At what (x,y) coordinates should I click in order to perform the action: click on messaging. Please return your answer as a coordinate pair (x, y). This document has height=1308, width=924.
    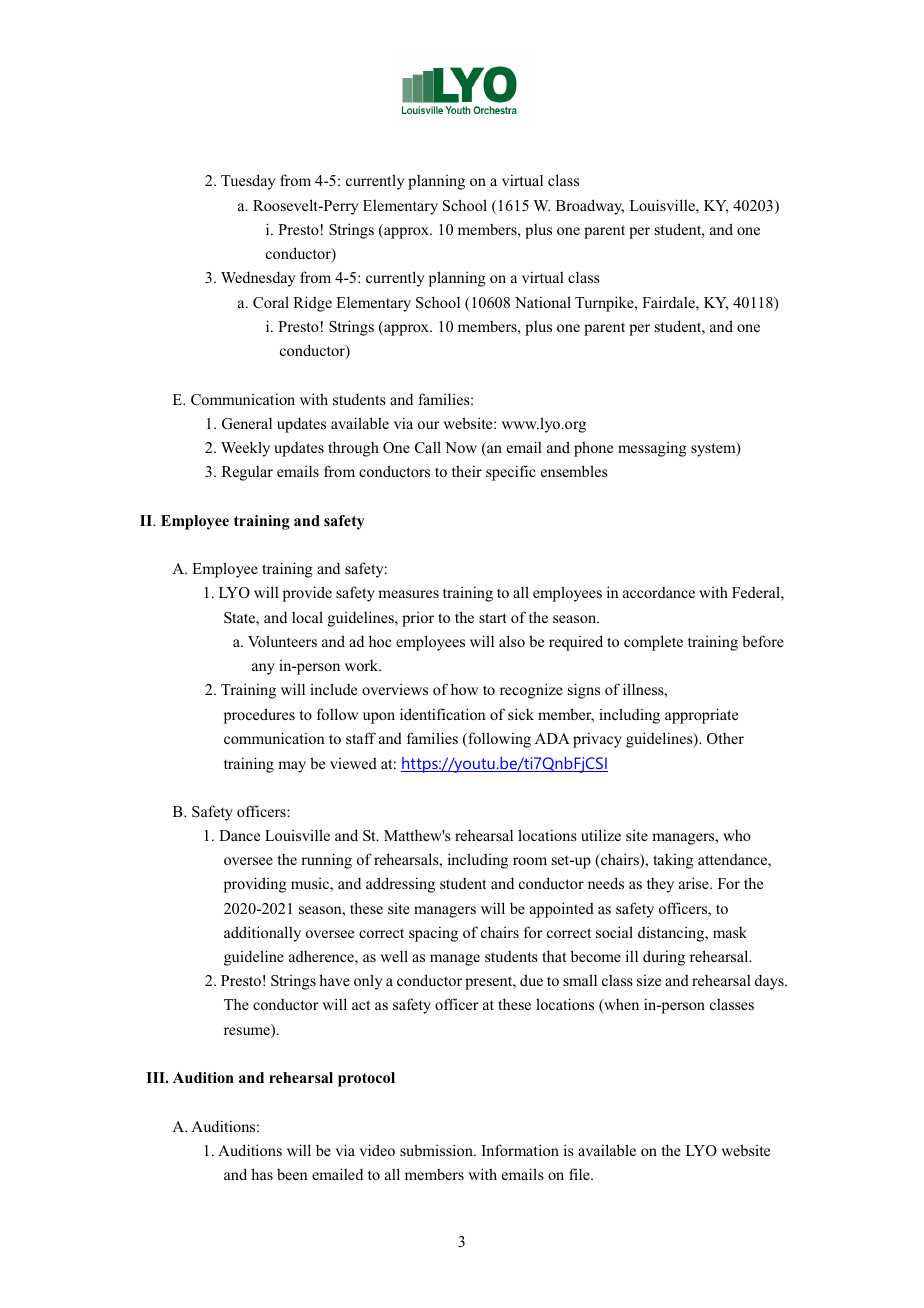
    Looking at the image, I should click on (652, 449).
